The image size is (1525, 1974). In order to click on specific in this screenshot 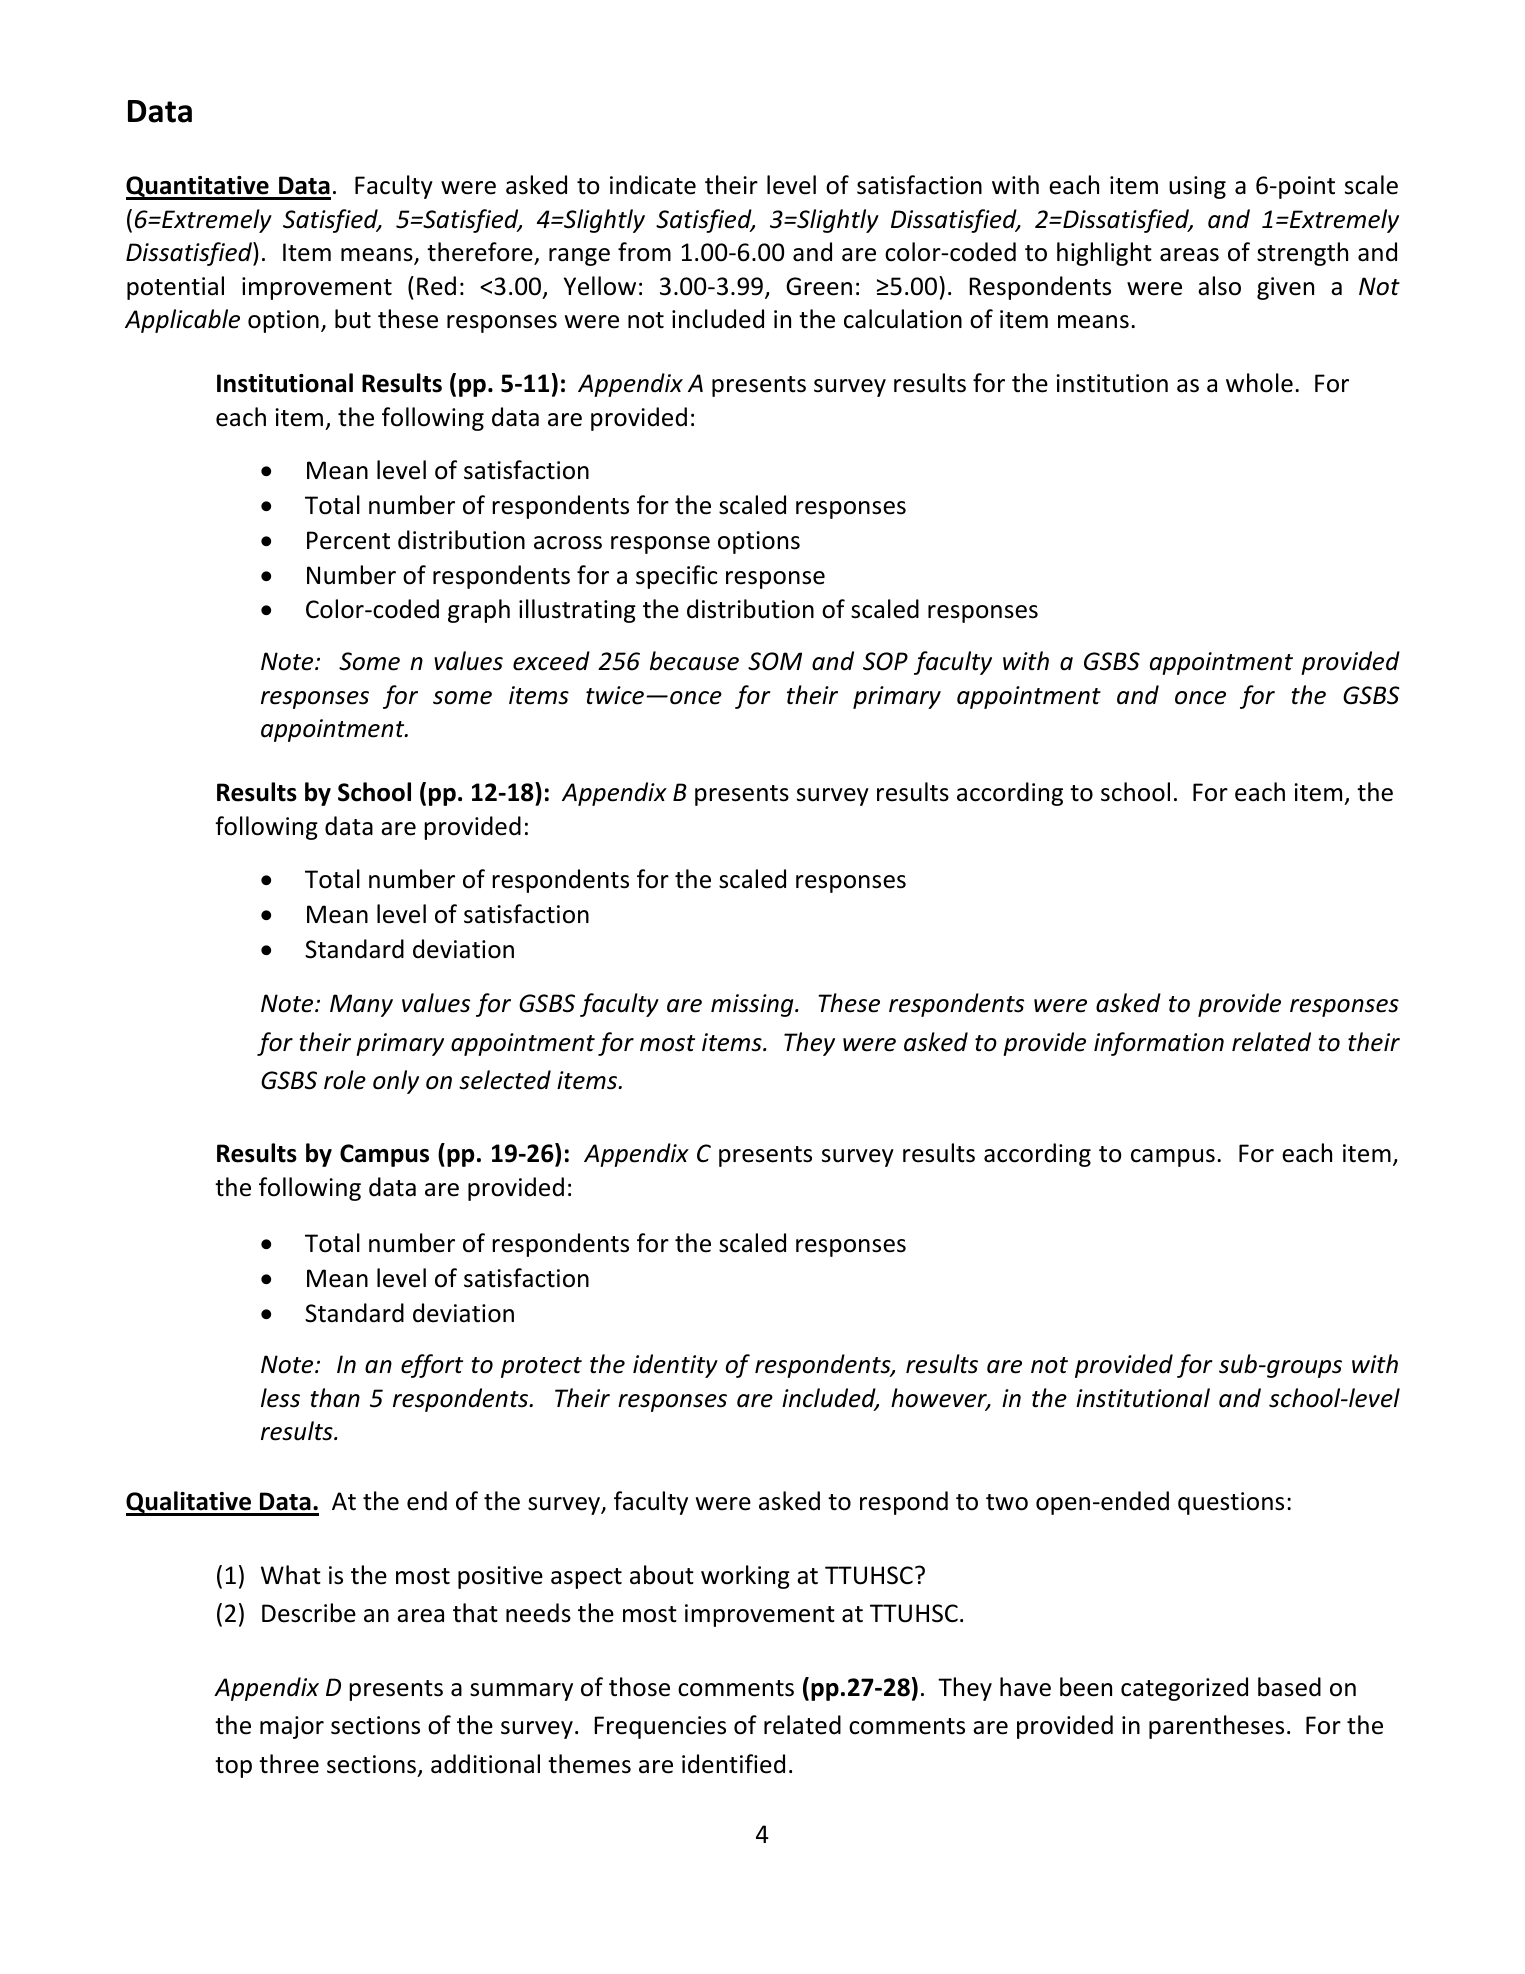, I will do `click(676, 577)`.
